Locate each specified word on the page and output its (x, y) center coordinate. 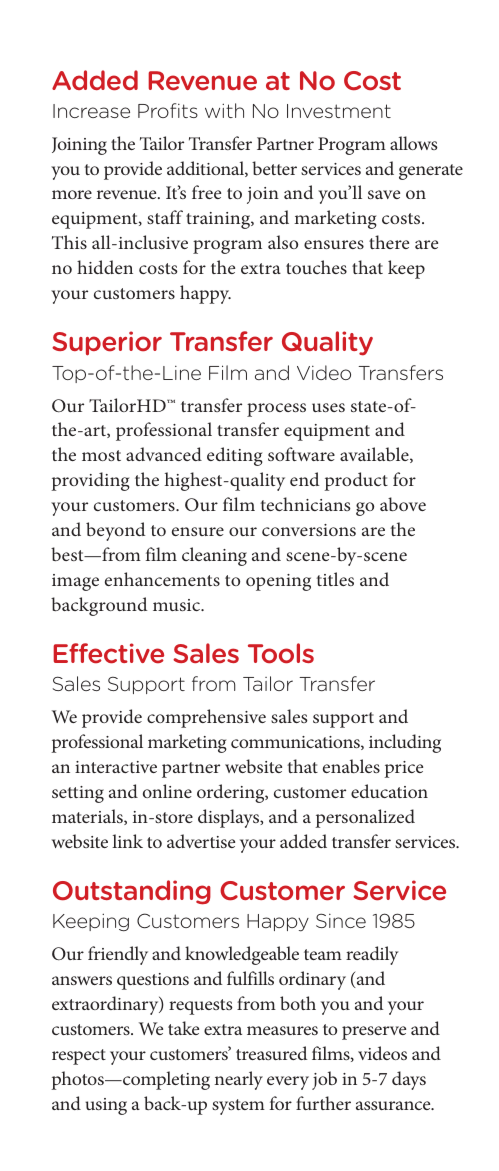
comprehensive (206, 718)
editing (235, 456)
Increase (91, 111)
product (356, 481)
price (403, 769)
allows (414, 143)
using (106, 1106)
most (101, 455)
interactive (116, 767)
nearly (238, 1080)
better (274, 168)
